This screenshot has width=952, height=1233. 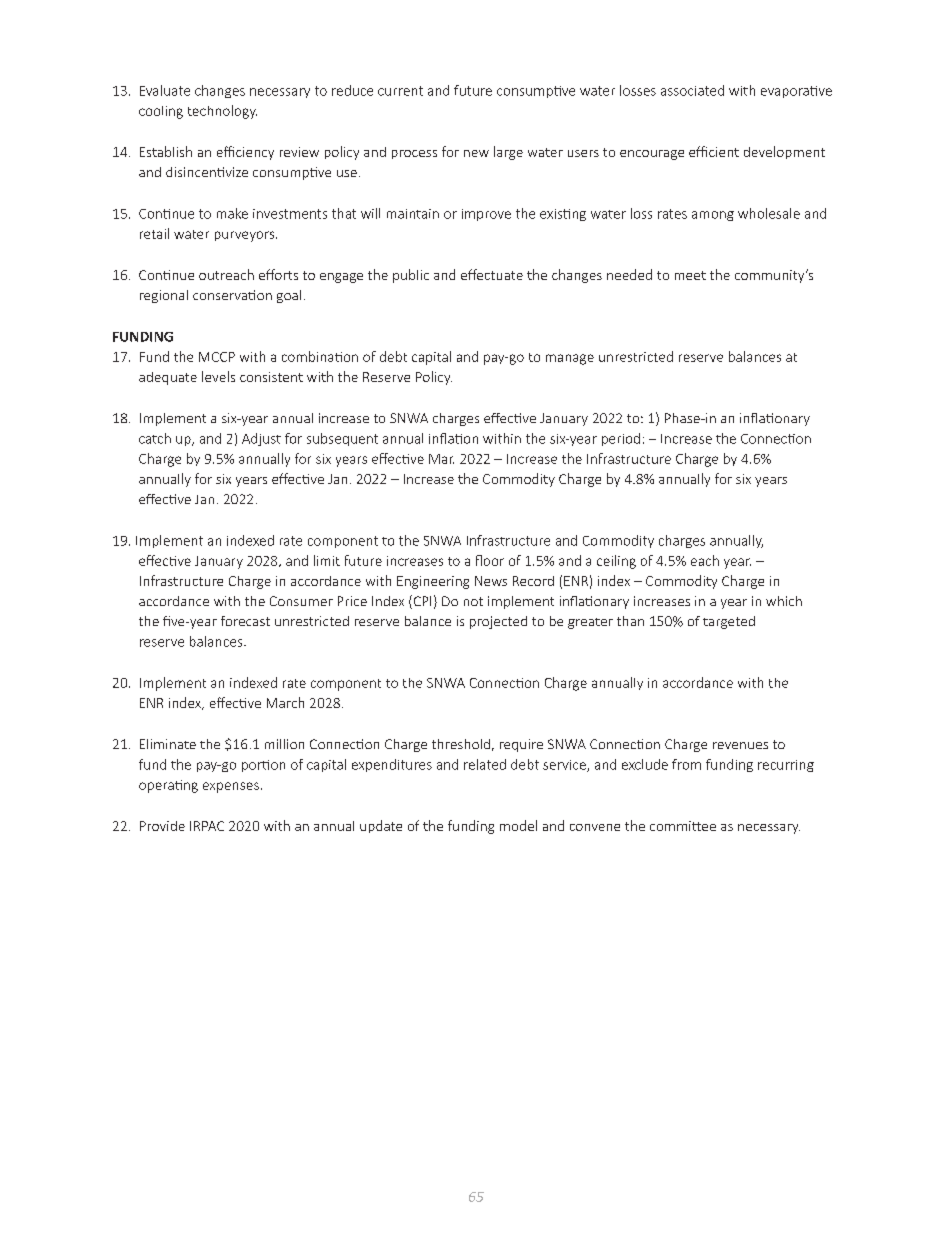 I want to click on subsequent, so click(x=342, y=439).
